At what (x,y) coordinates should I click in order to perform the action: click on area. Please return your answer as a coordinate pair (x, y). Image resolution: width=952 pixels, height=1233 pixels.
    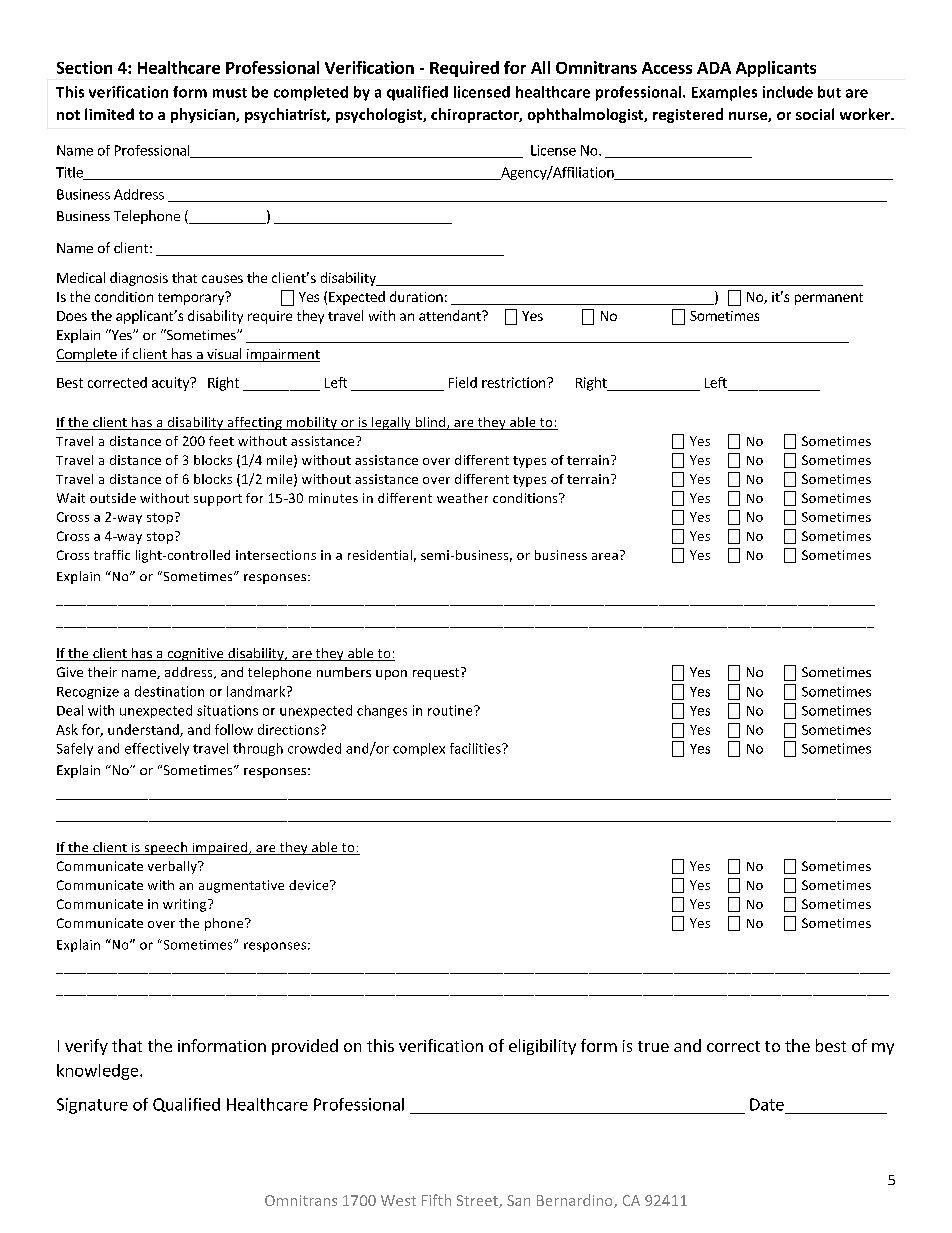
    Looking at the image, I should click on (605, 556).
